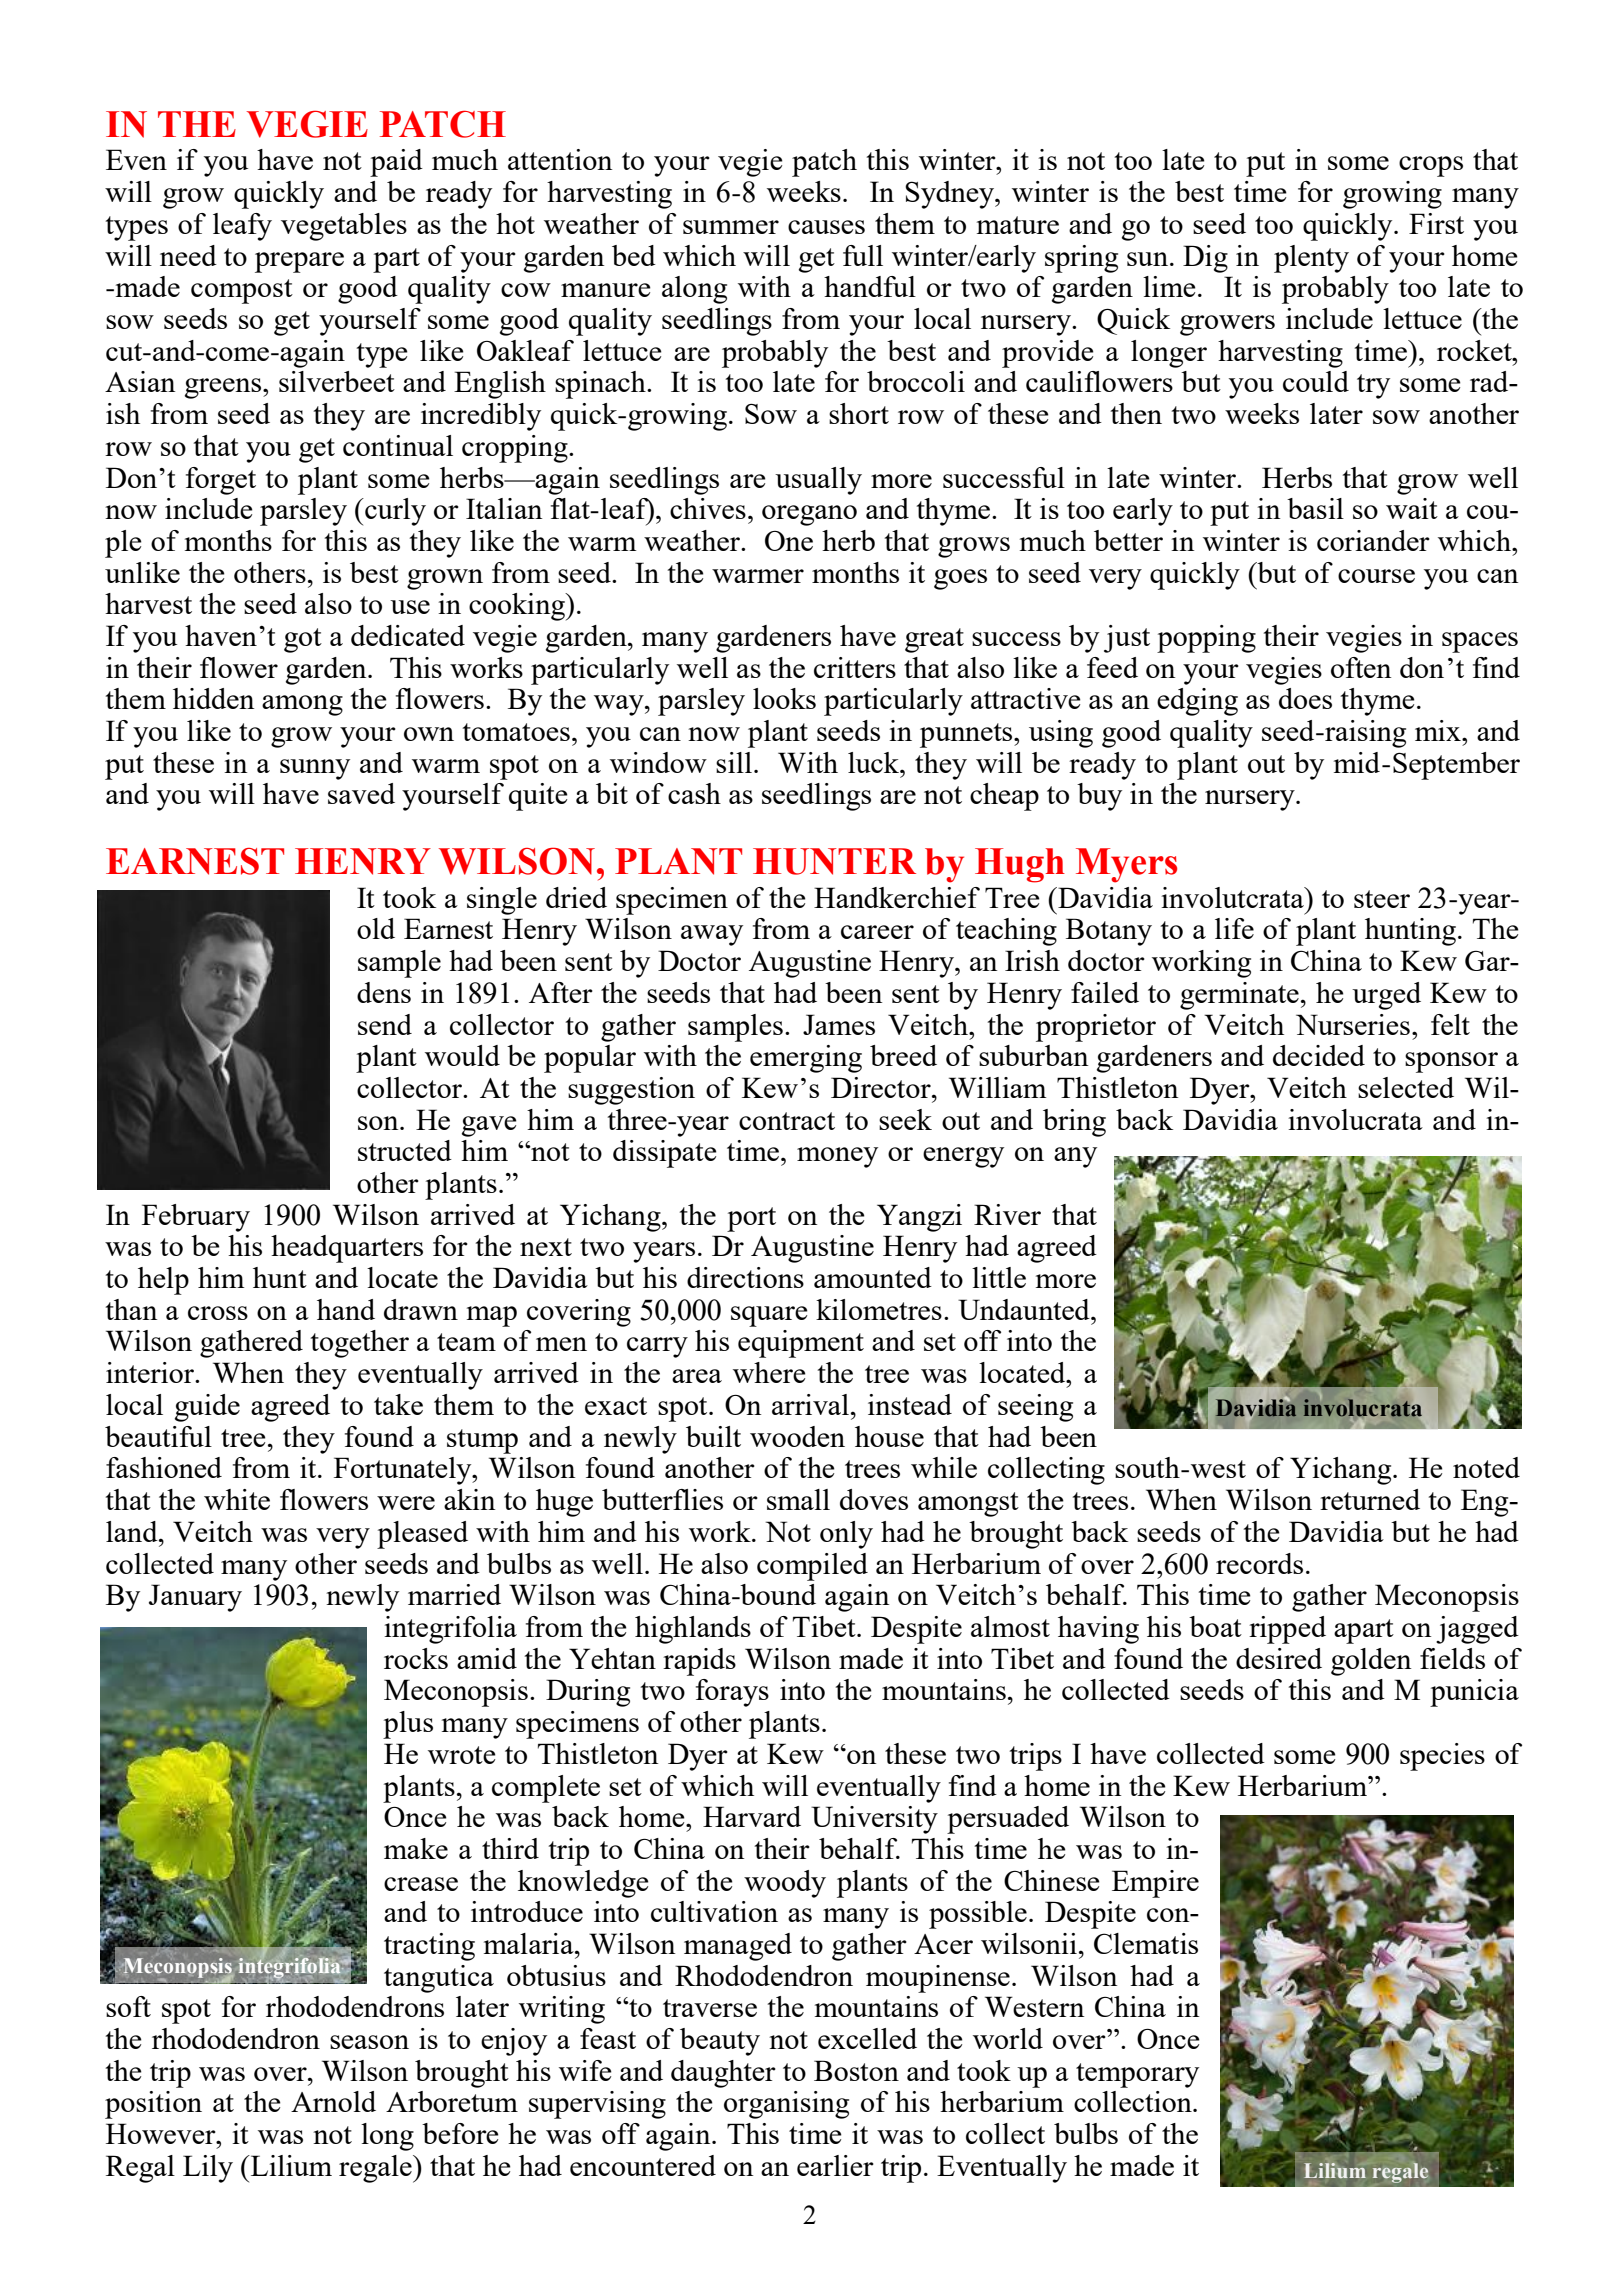  I want to click on vegetables, so click(344, 227).
